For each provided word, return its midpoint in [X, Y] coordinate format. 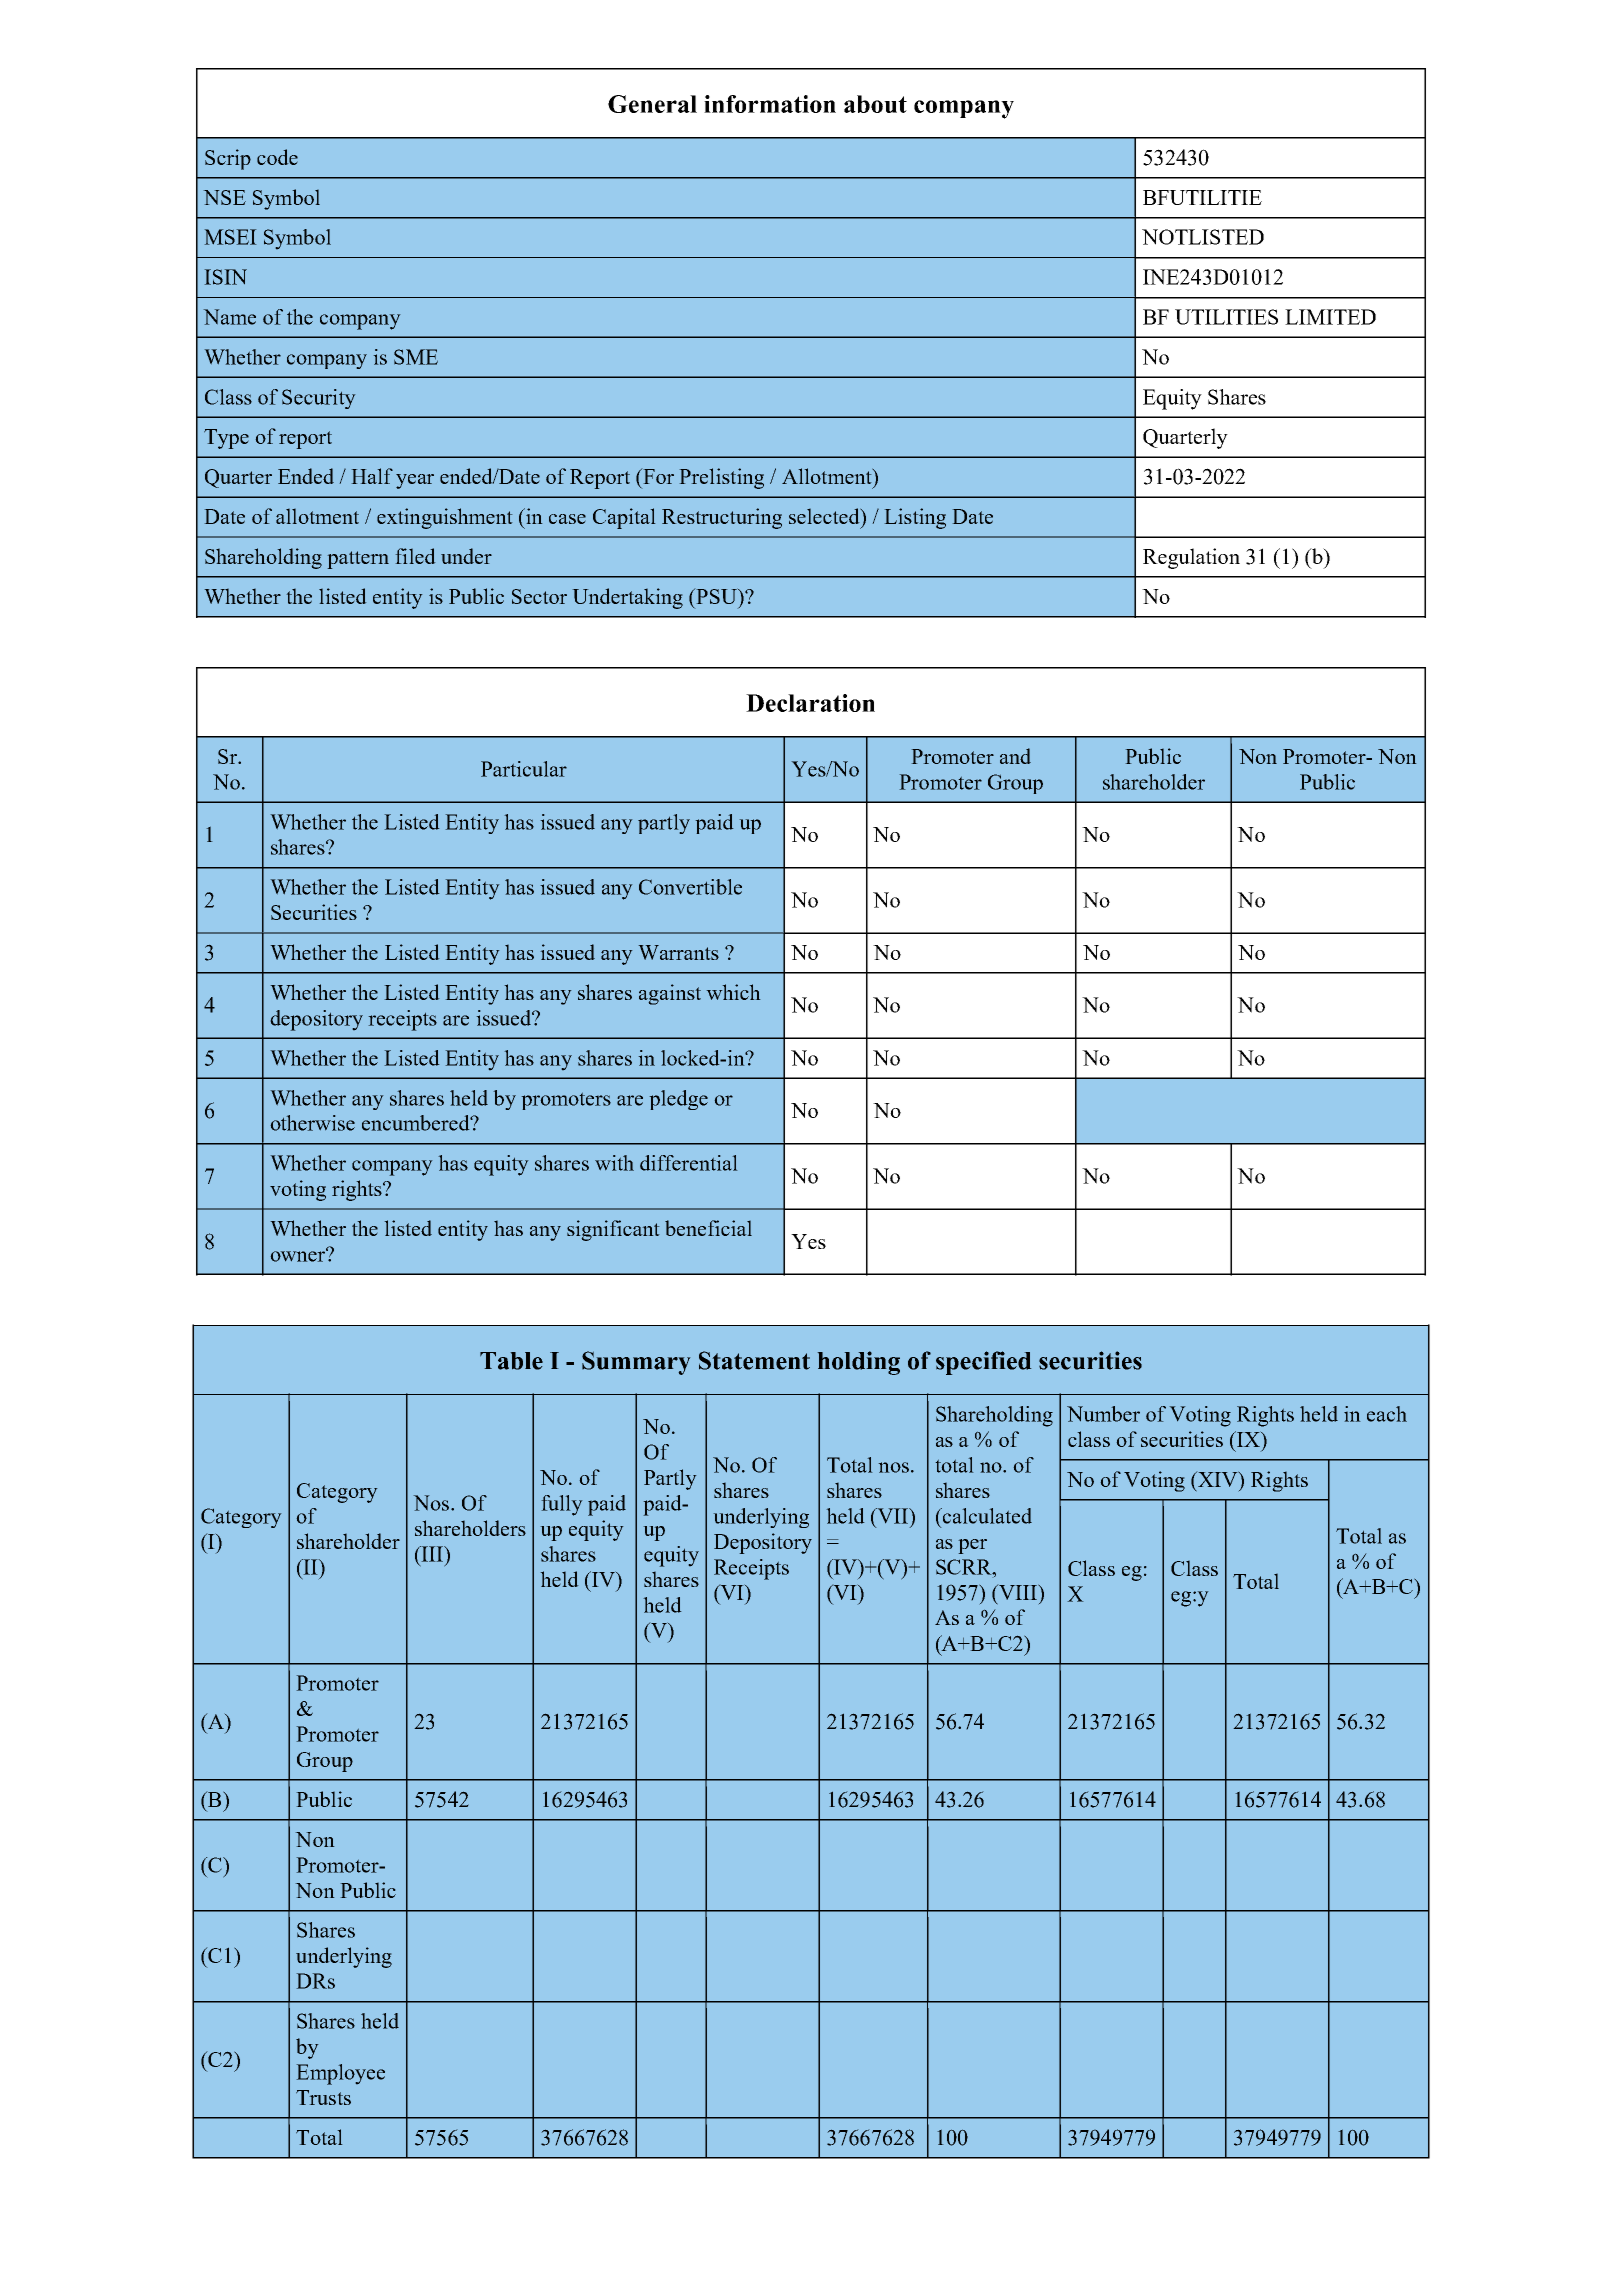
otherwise [312, 1123]
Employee [340, 2074]
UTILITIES [1226, 317]
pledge [678, 1100]
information [770, 104]
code [277, 157]
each [1387, 1414]
